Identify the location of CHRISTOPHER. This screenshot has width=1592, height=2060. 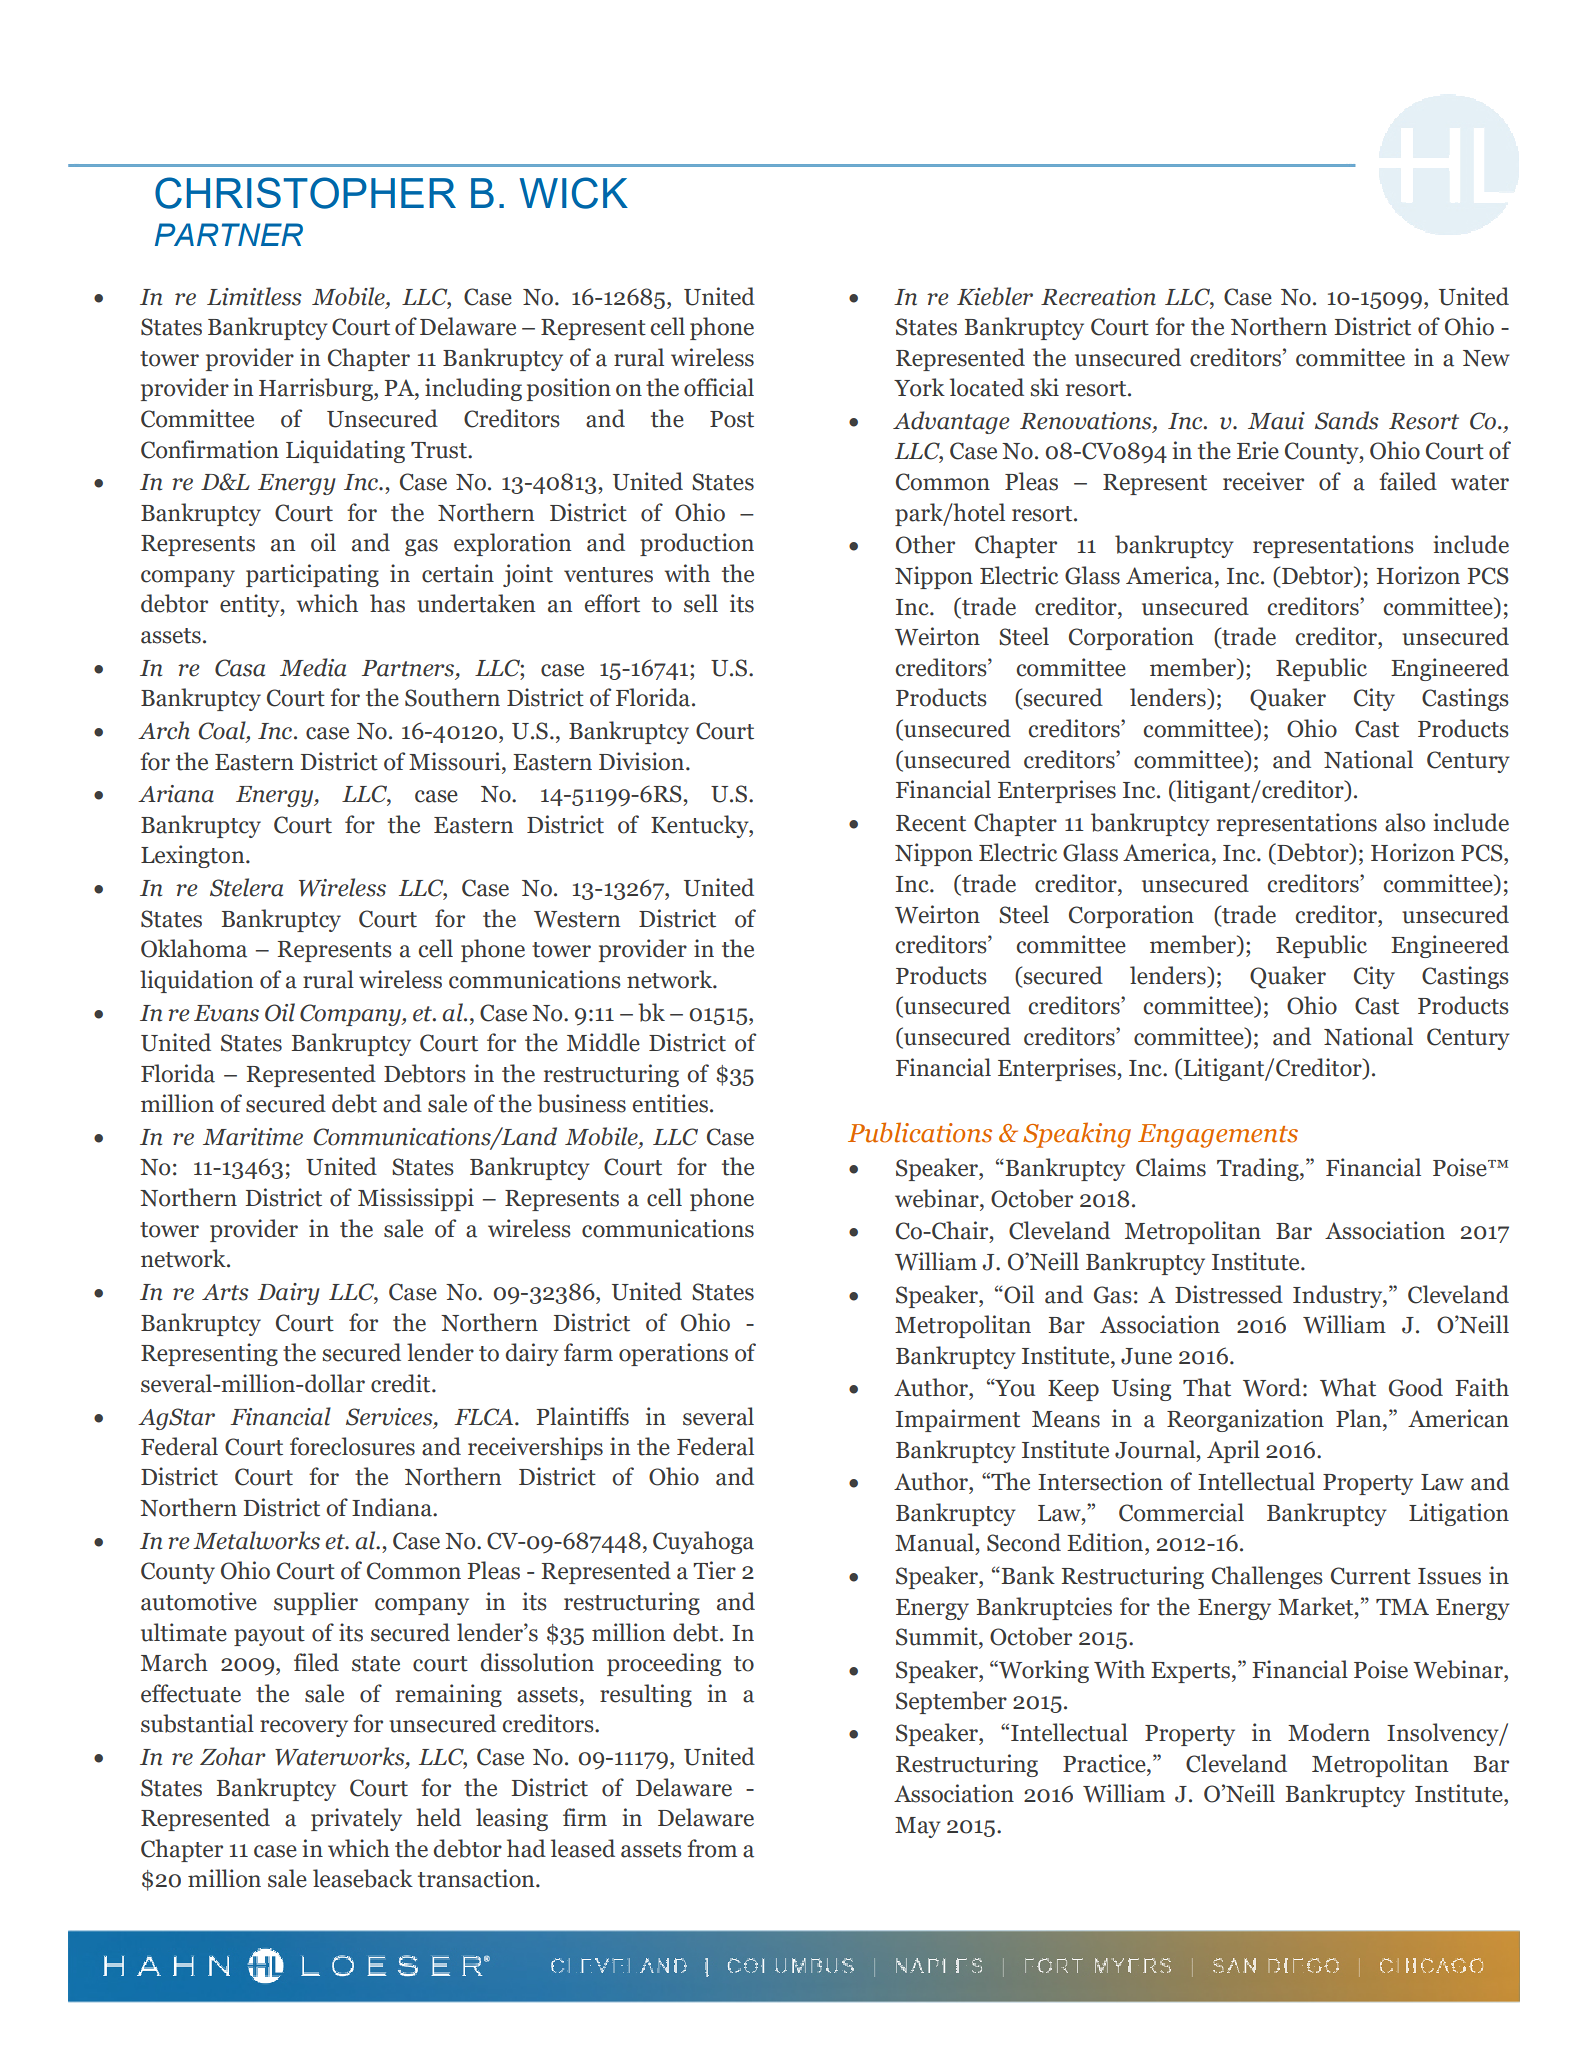
(305, 193).
